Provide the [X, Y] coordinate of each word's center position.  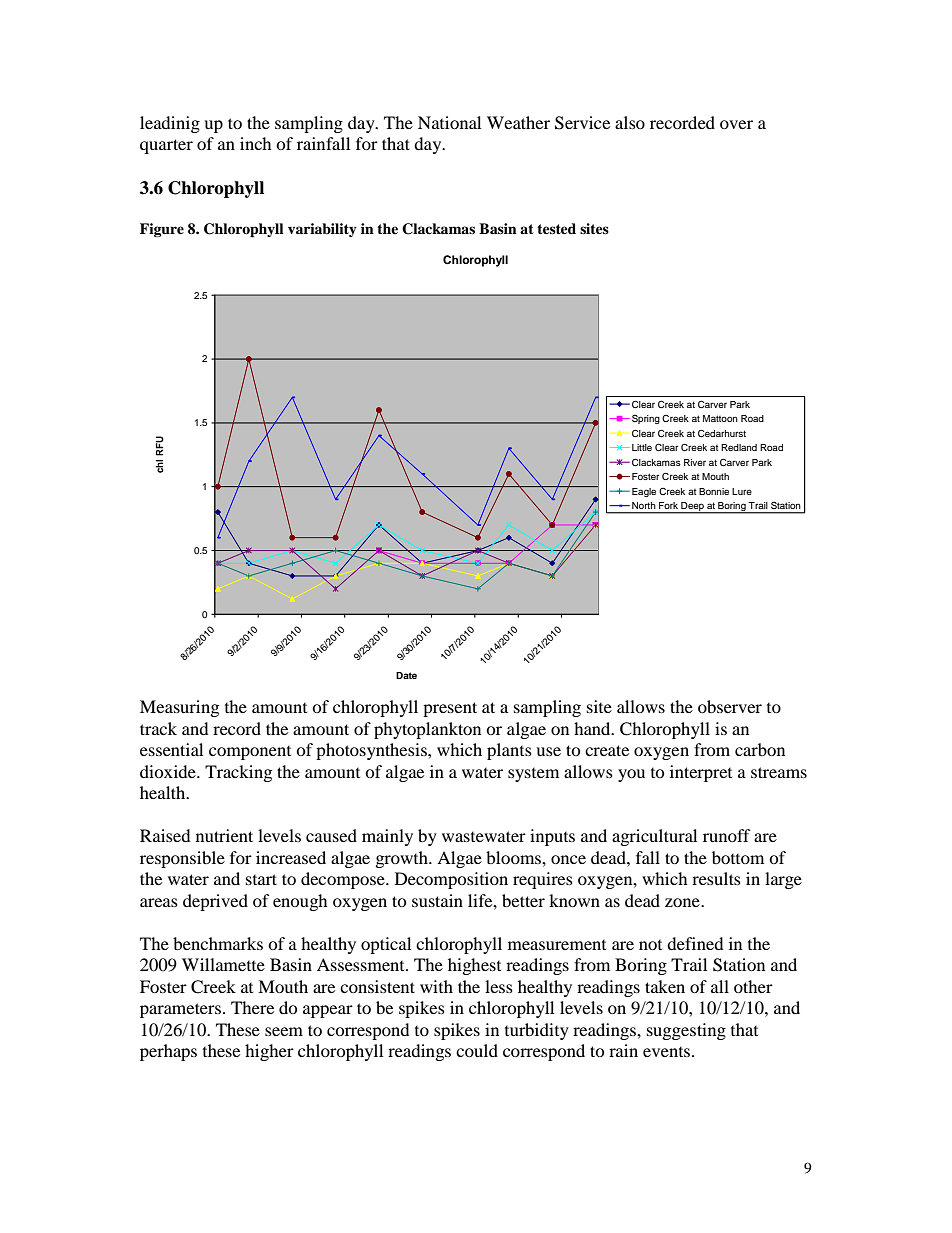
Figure [162, 230]
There [252, 1007]
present [450, 709]
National [449, 122]
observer [730, 706]
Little [642, 447]
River [695, 462]
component [250, 752]
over [736, 124]
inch [255, 143]
